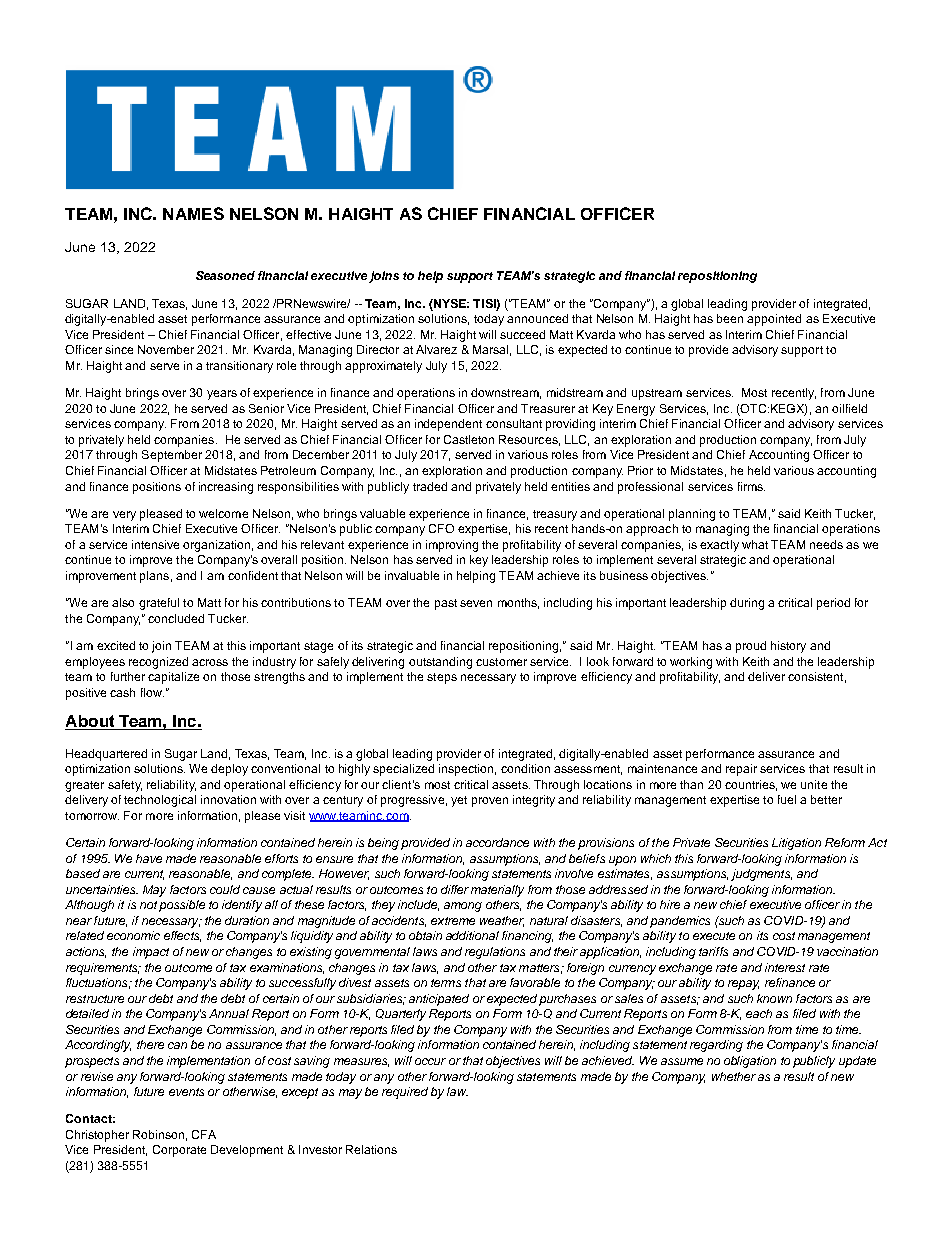 This screenshot has height=1233, width=952. Describe the element at coordinates (405, 1093) in the screenshot. I see `required` at that location.
